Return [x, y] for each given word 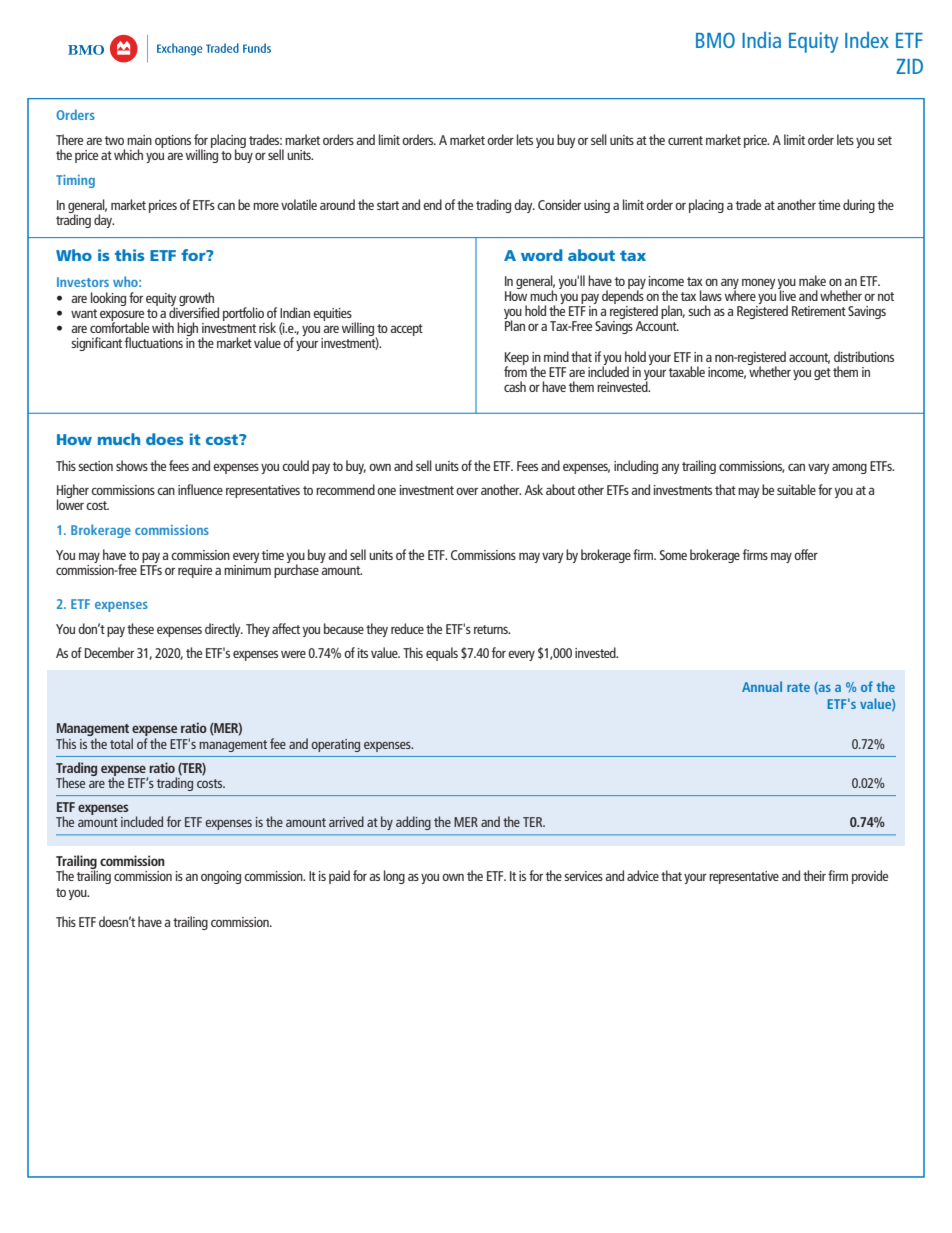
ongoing [221, 877]
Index [867, 39]
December [109, 652]
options [173, 141]
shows [132, 465]
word [541, 255]
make [812, 280]
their [814, 875]
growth [196, 300]
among [849, 468]
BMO [715, 40]
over [467, 491]
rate [798, 687]
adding [413, 823]
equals [442, 654]
